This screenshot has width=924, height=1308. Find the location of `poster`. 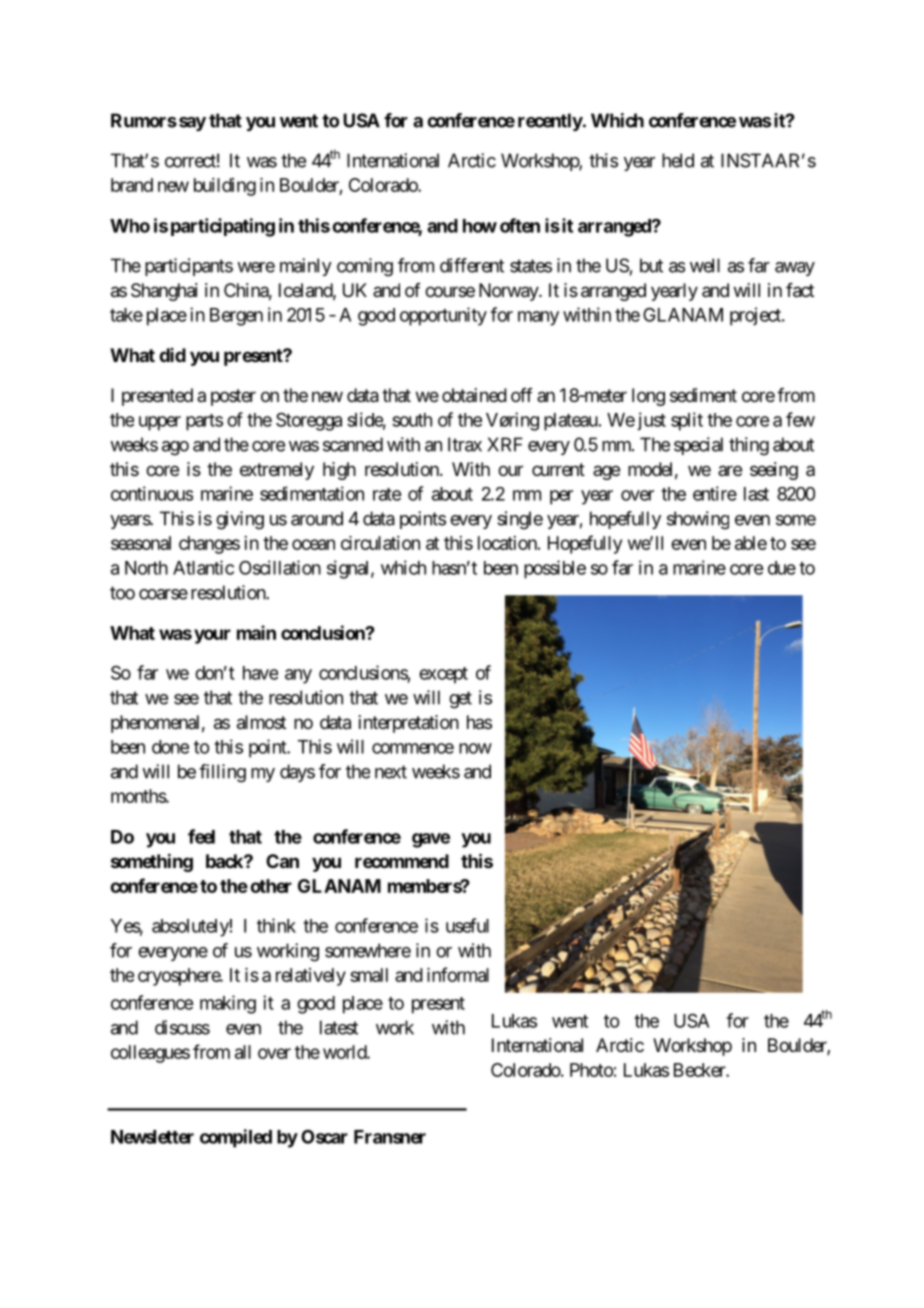

poster is located at coordinates (233, 397).
